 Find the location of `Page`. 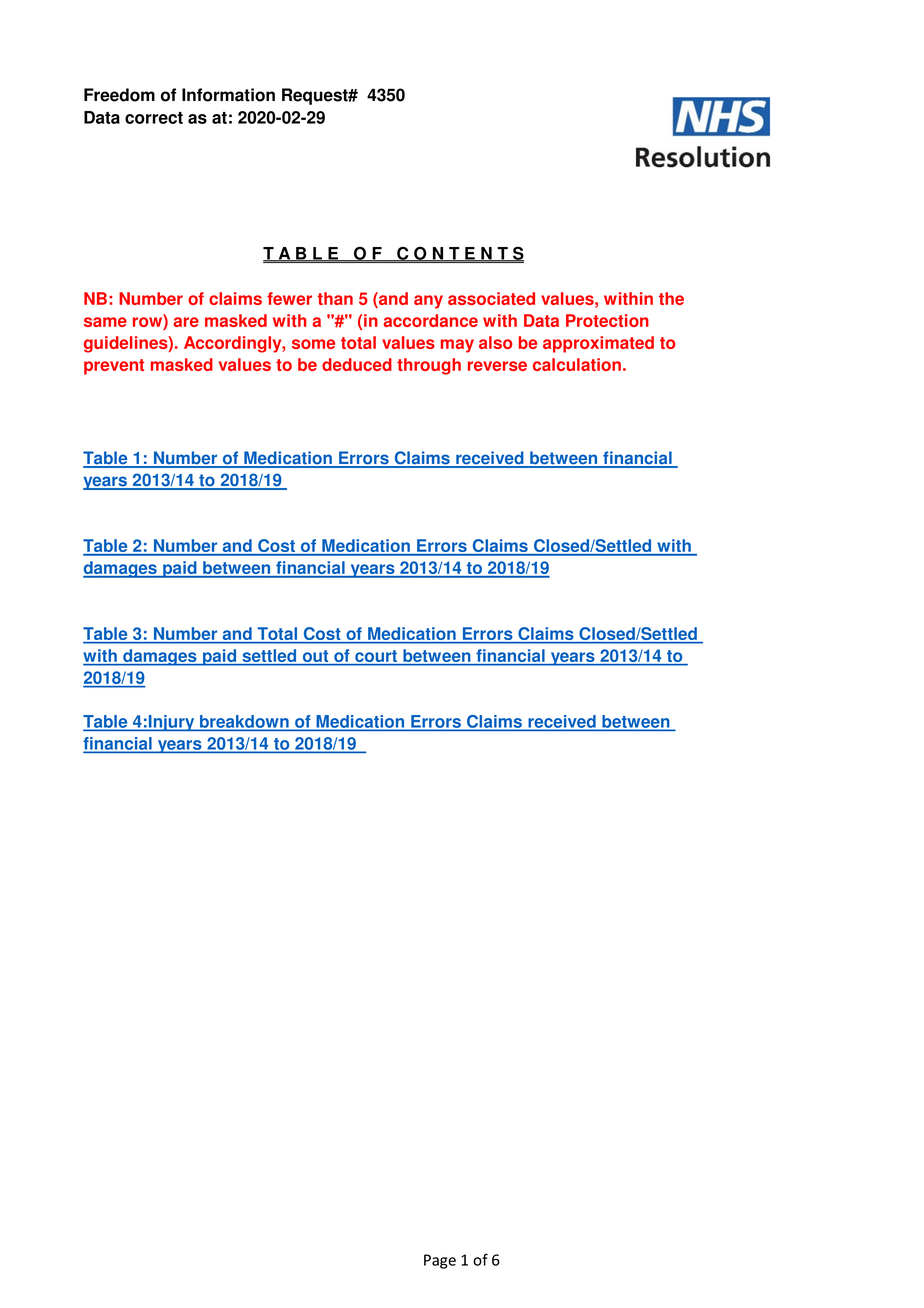

Page is located at coordinates (440, 1261).
